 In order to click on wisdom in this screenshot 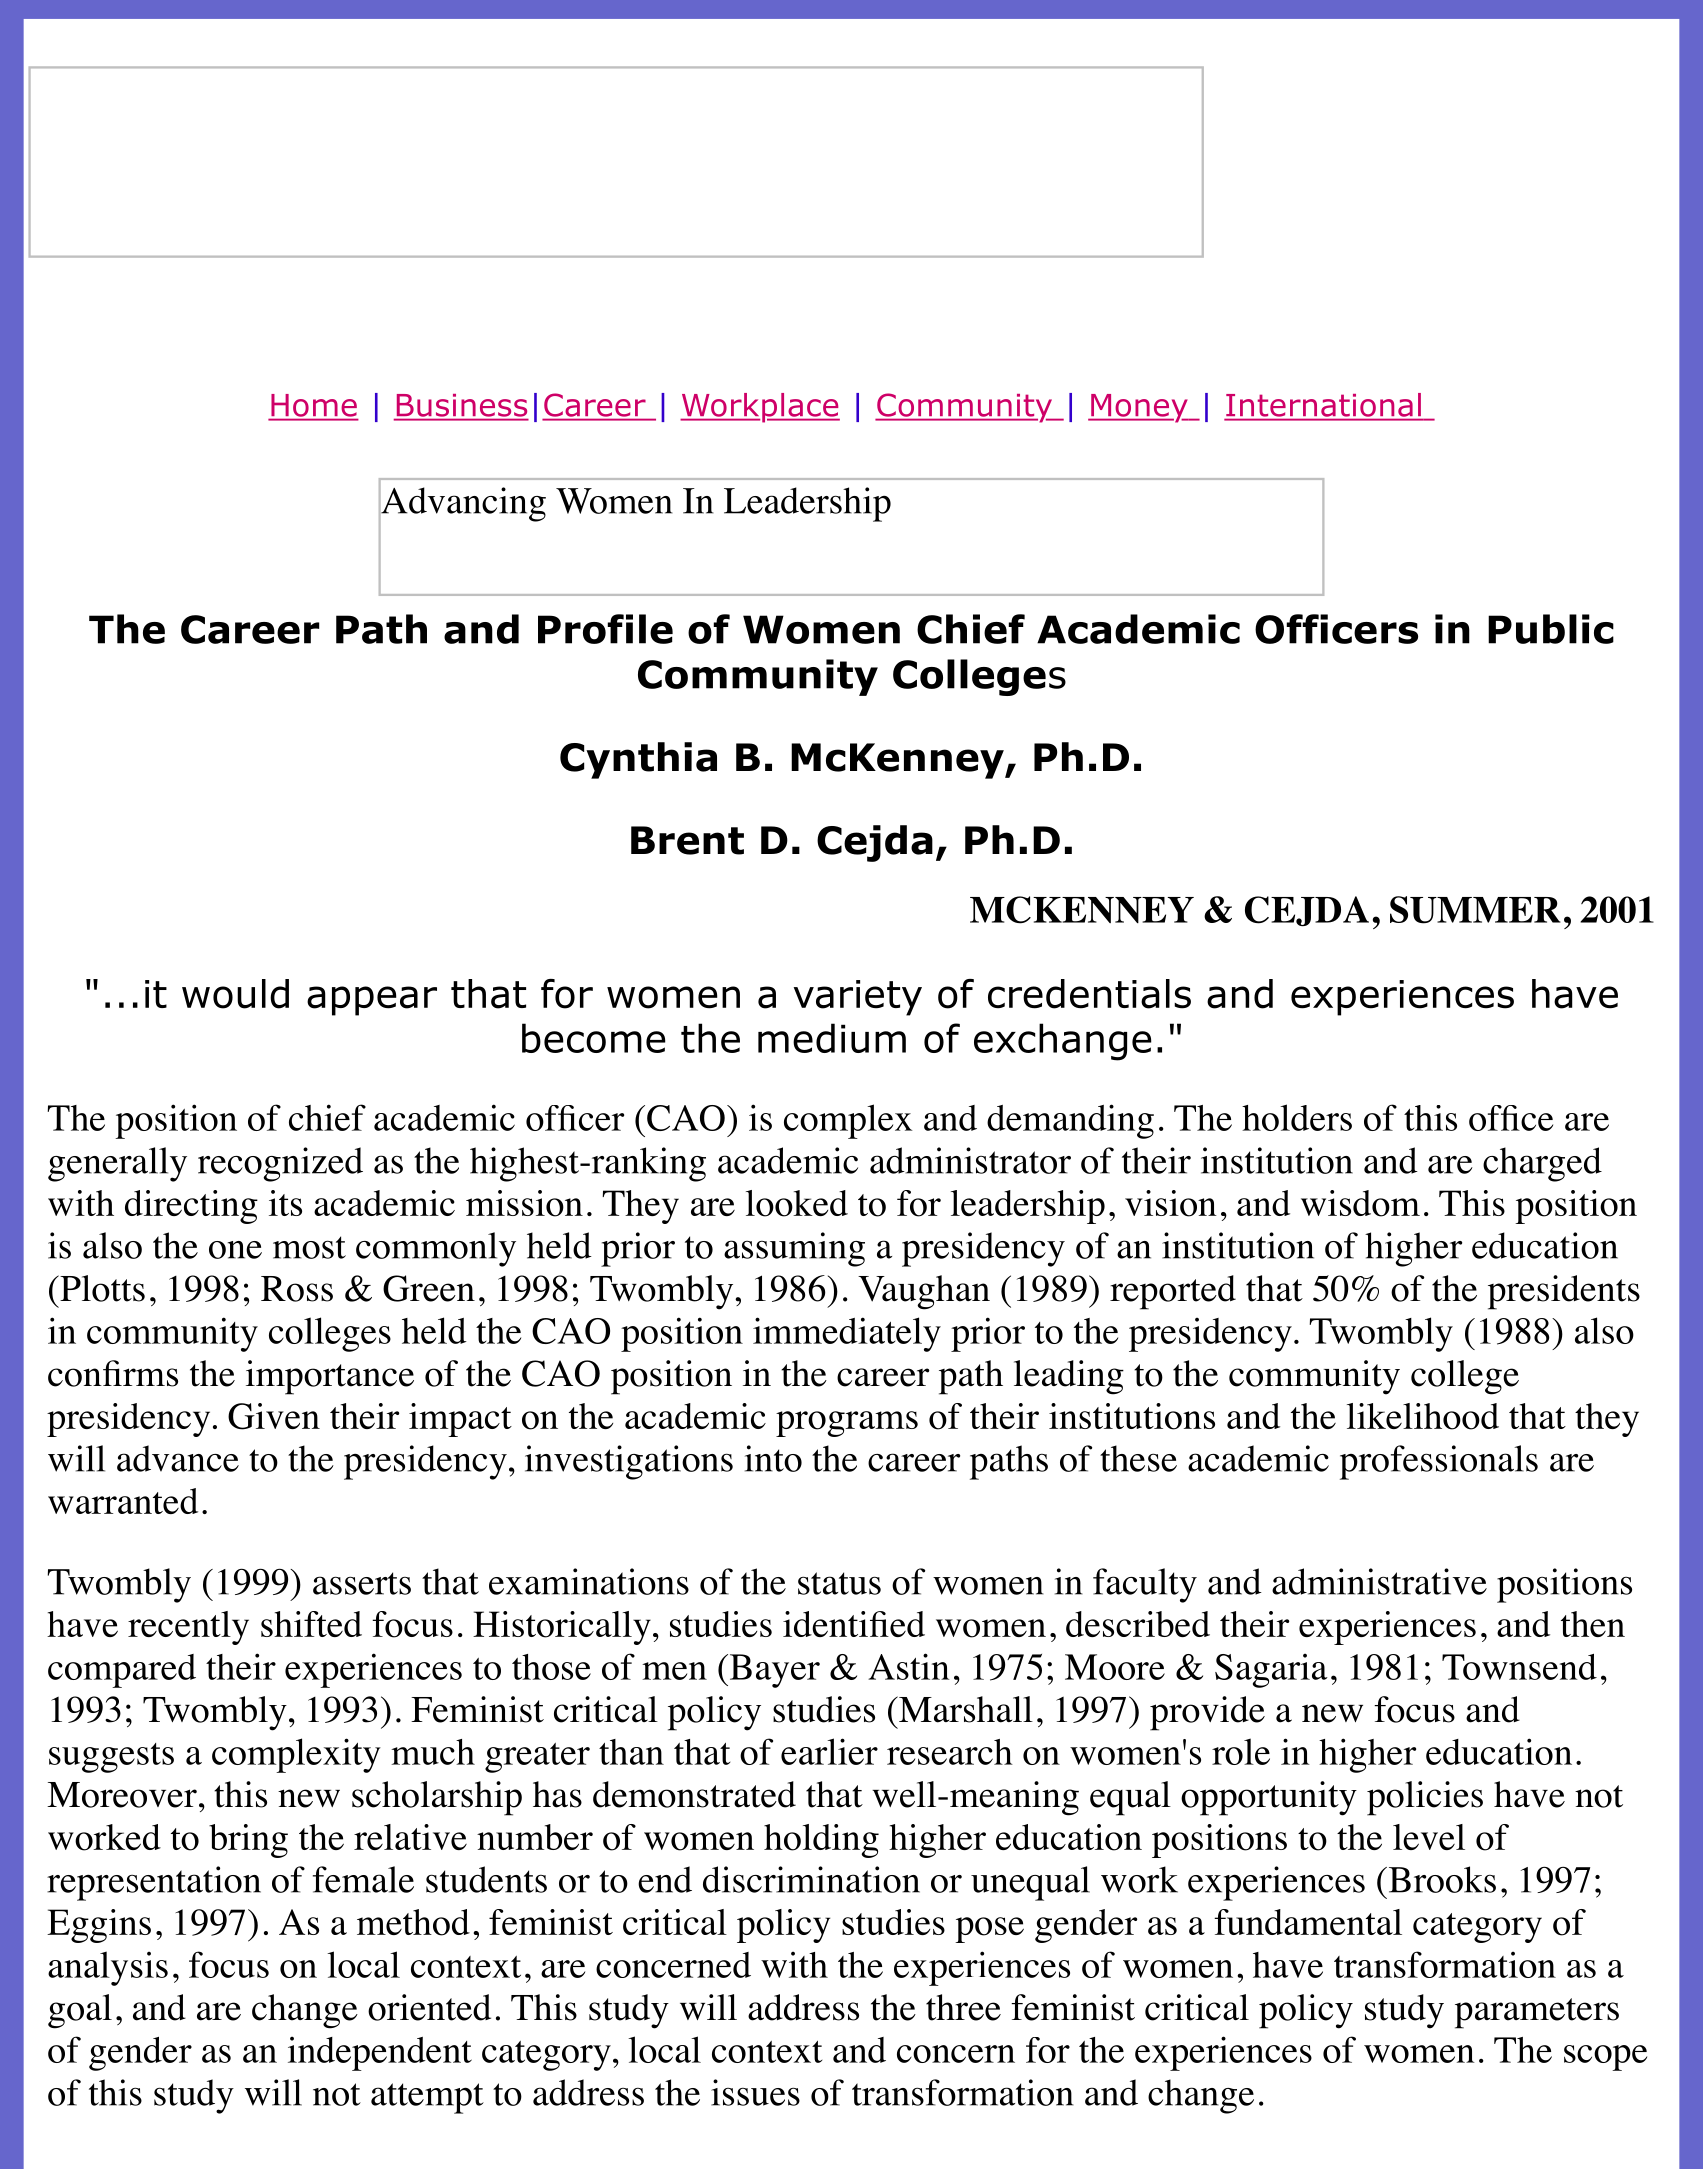, I will do `click(1360, 1203)`.
